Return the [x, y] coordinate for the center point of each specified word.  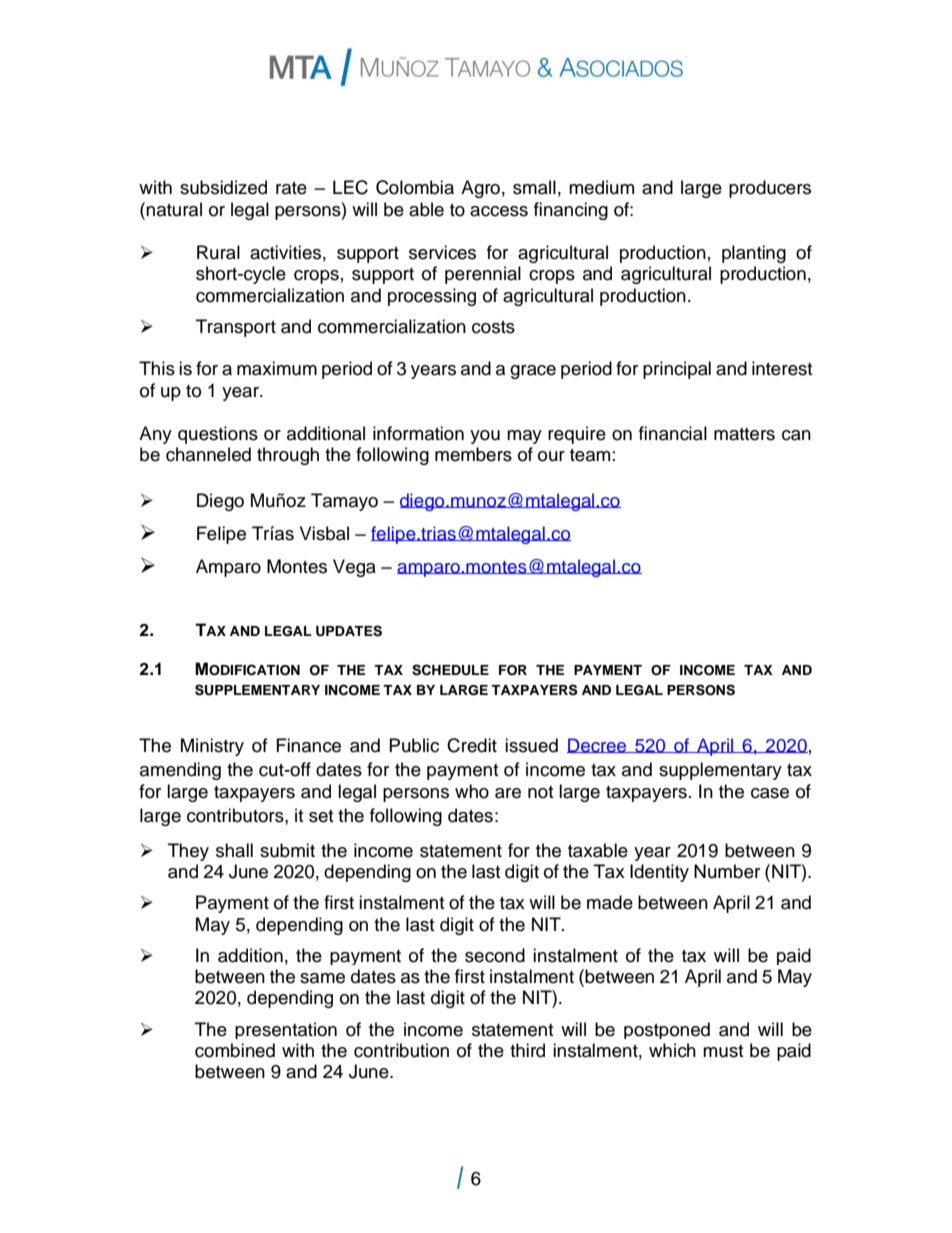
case [770, 793]
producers [770, 189]
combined [235, 1050]
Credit [472, 745]
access [499, 211]
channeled [208, 454]
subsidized [223, 187]
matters [744, 434]
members [473, 454]
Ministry [212, 747]
